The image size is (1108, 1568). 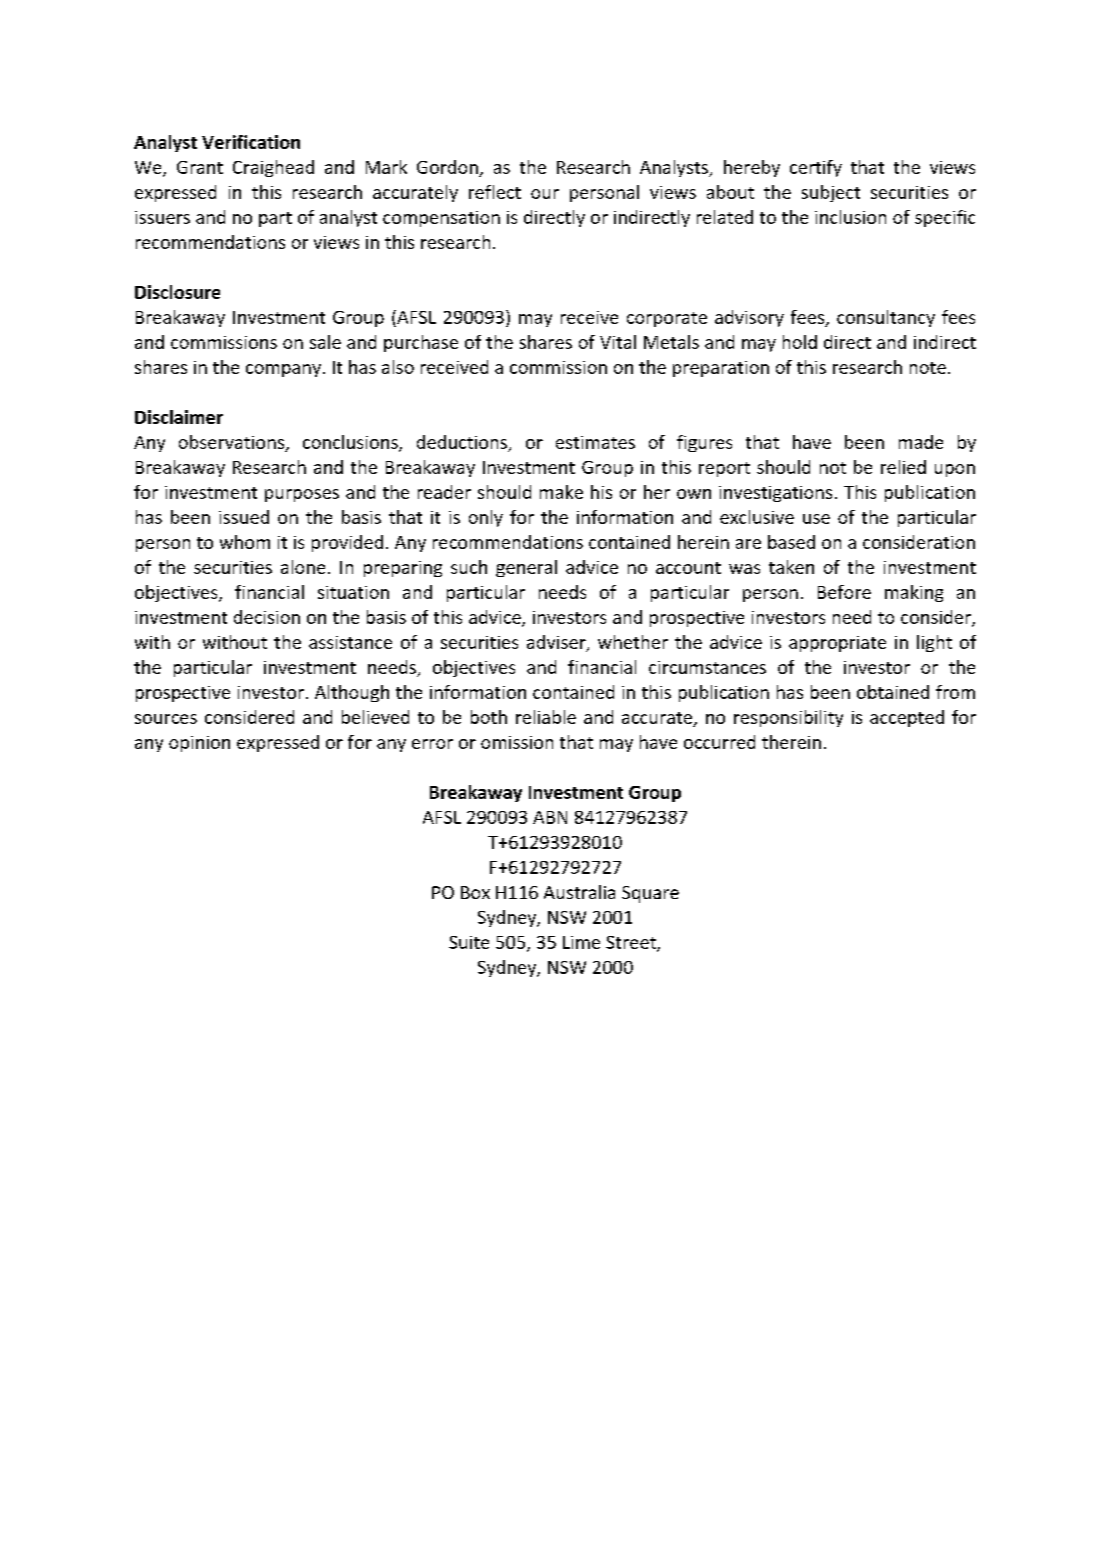 What do you see at coordinates (495, 192) in the page?
I see `reflect` at bounding box center [495, 192].
